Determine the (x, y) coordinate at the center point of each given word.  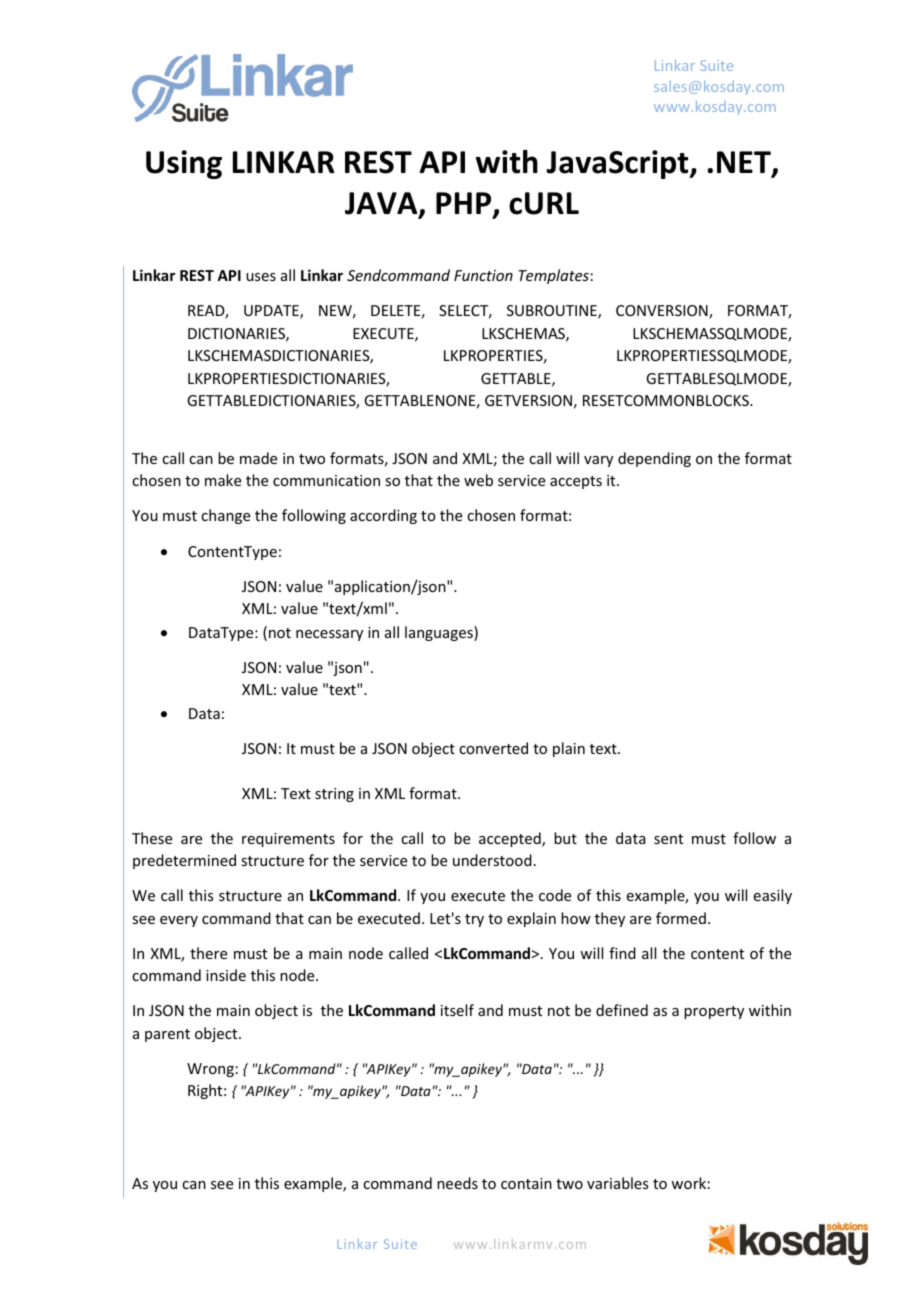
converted (493, 748)
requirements (288, 840)
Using (184, 164)
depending (654, 459)
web (478, 480)
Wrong (210, 1070)
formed (681, 918)
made (258, 458)
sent (668, 839)
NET (745, 163)
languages (440, 633)
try (474, 920)
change (225, 516)
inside (226, 975)
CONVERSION (663, 312)
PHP (465, 204)
